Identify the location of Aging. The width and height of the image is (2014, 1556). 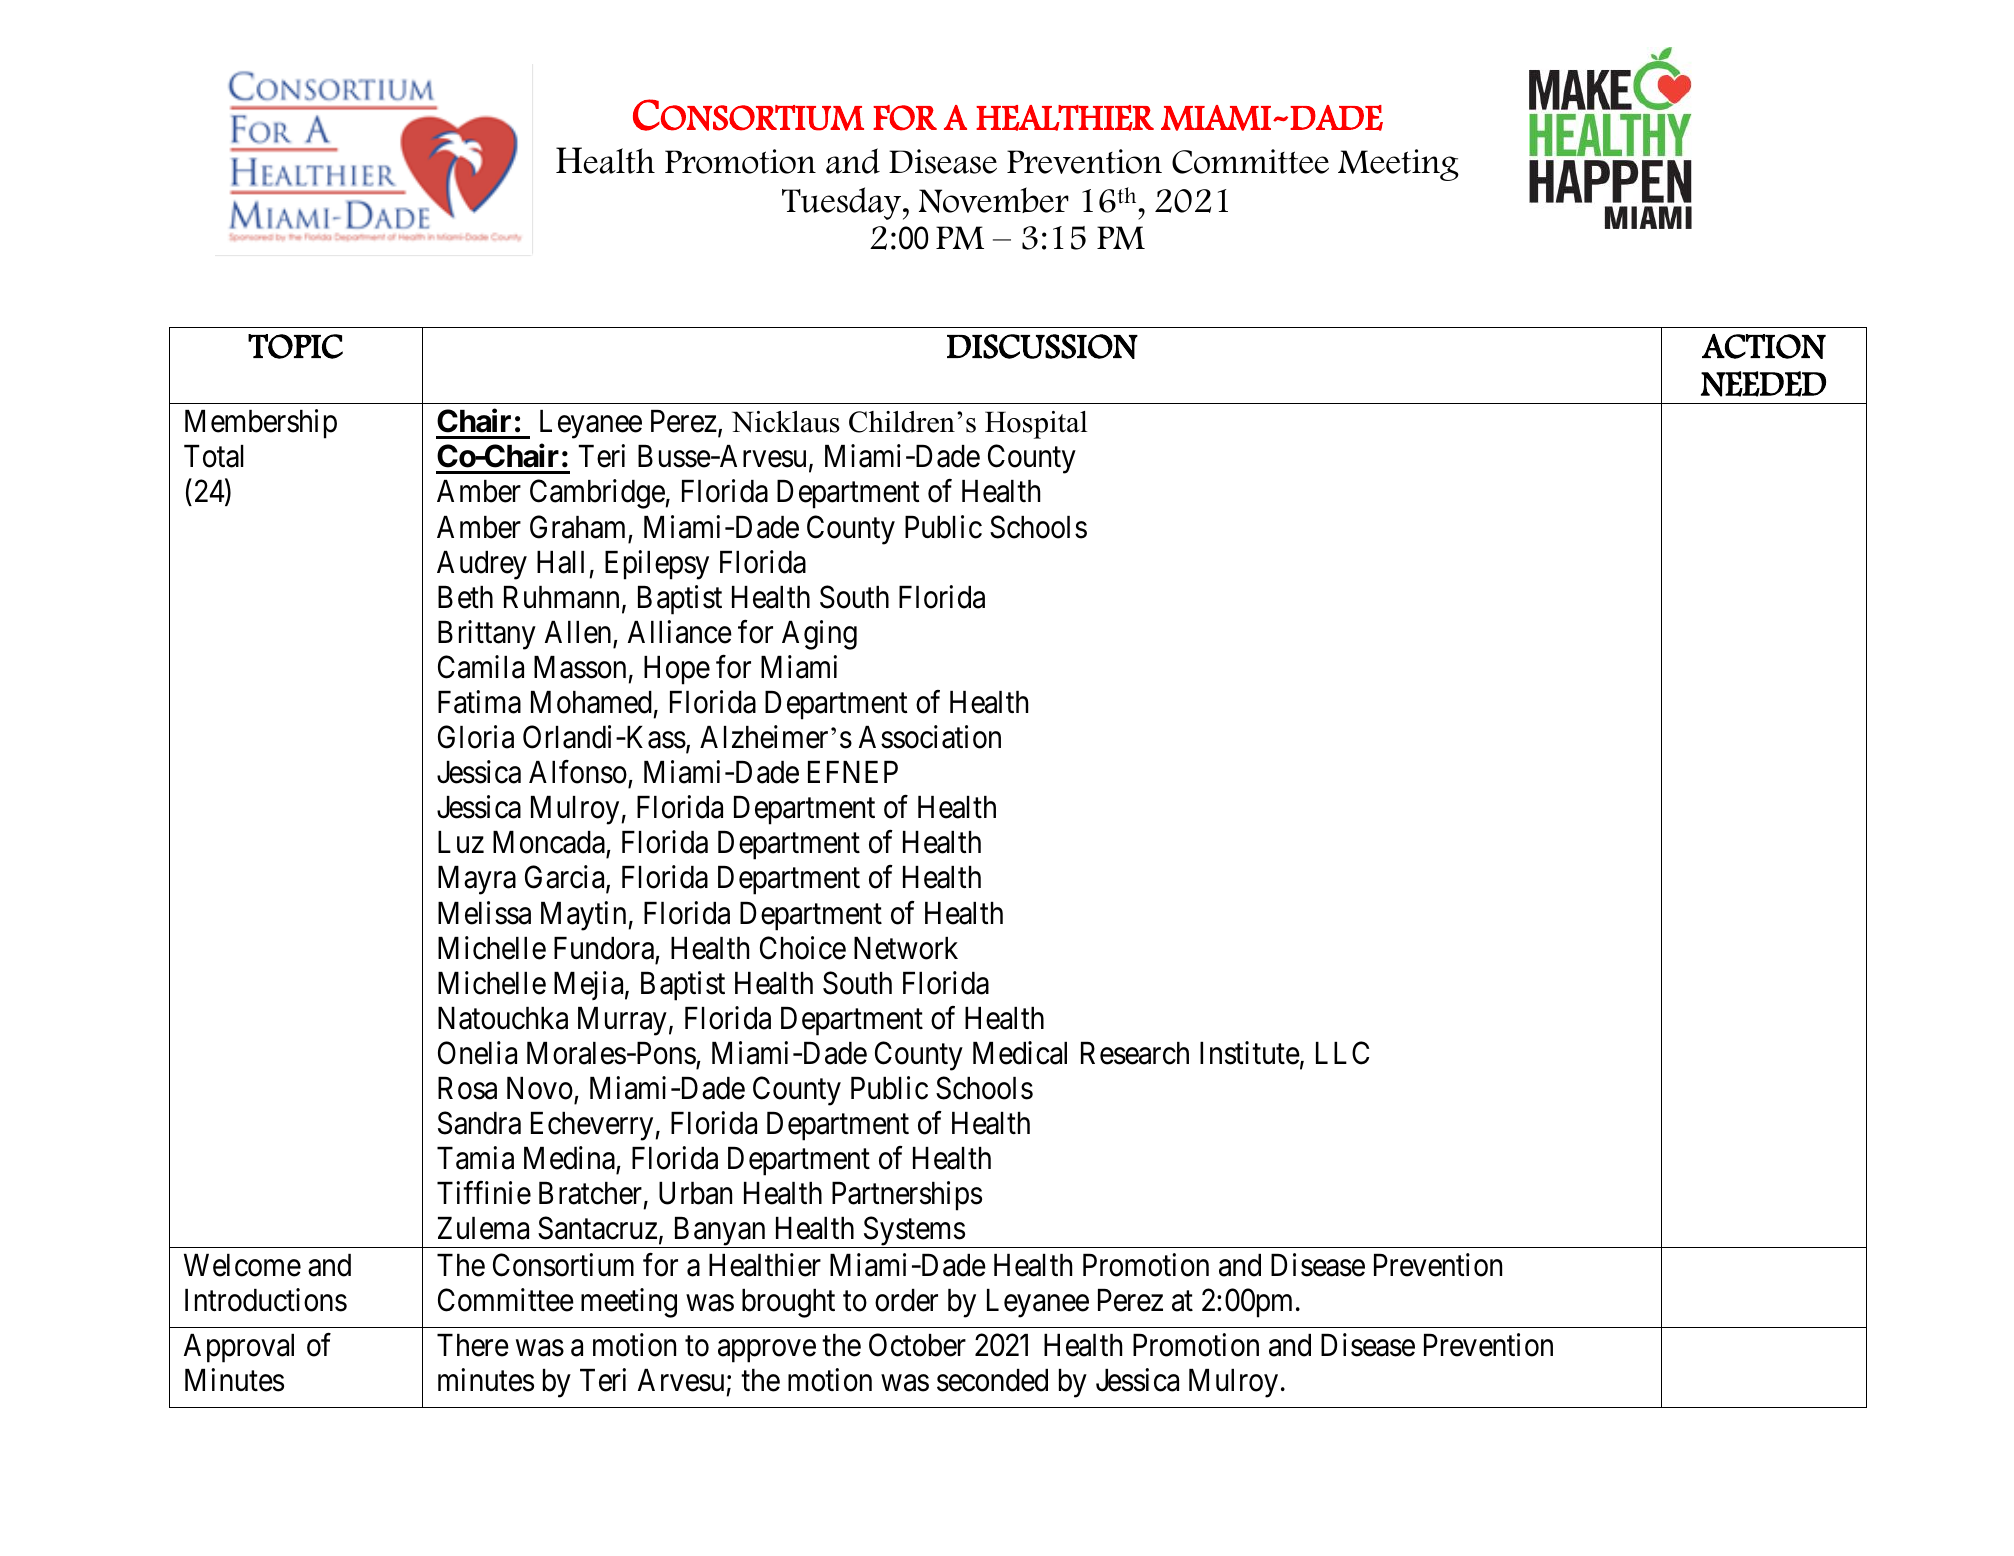
(819, 635).
